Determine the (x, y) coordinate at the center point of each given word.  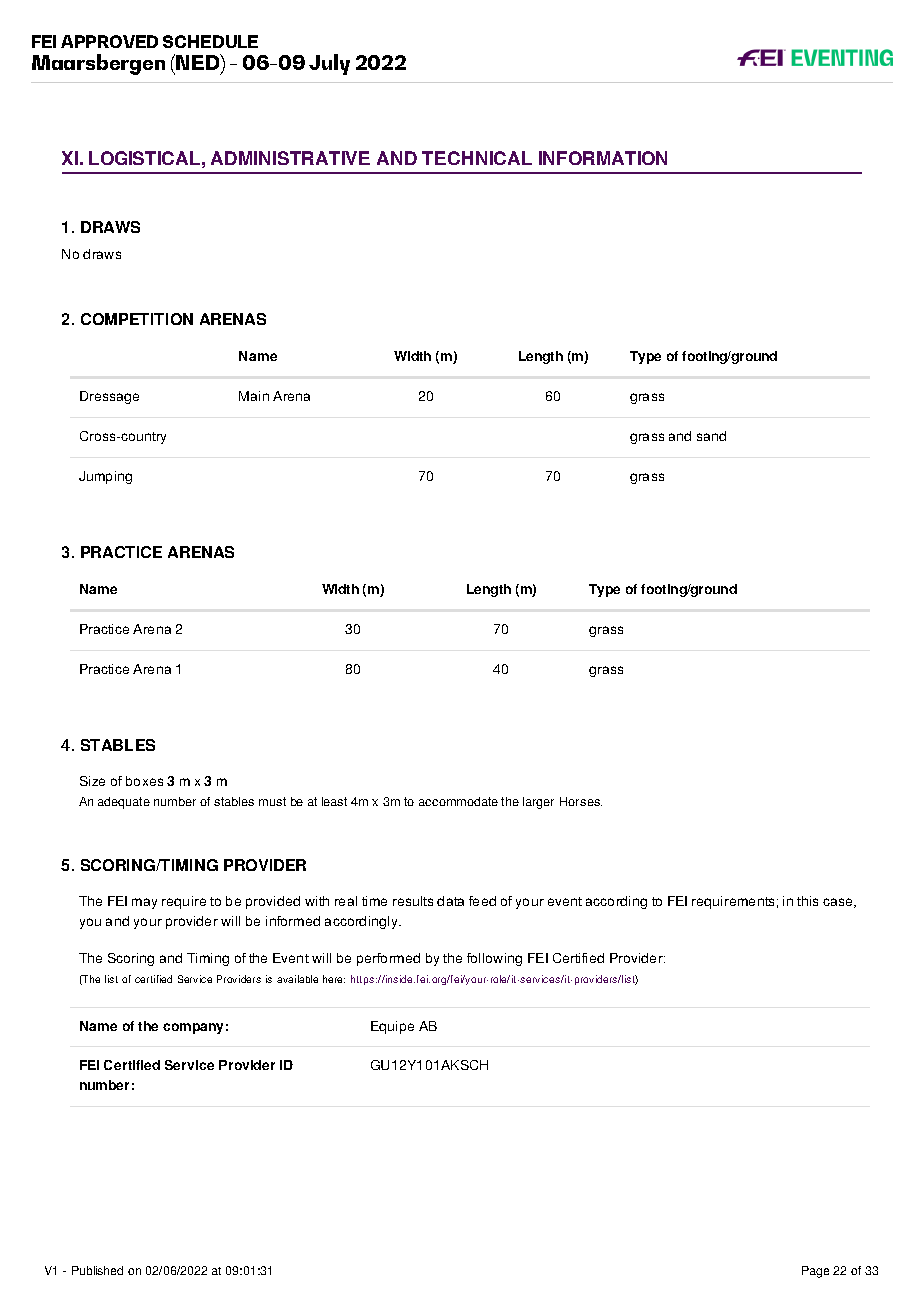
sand (711, 436)
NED (199, 63)
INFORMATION (603, 158)
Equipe (392, 1027)
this (807, 901)
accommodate (458, 801)
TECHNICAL (477, 158)
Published (97, 1270)
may (144, 903)
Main (254, 396)
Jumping (105, 477)
